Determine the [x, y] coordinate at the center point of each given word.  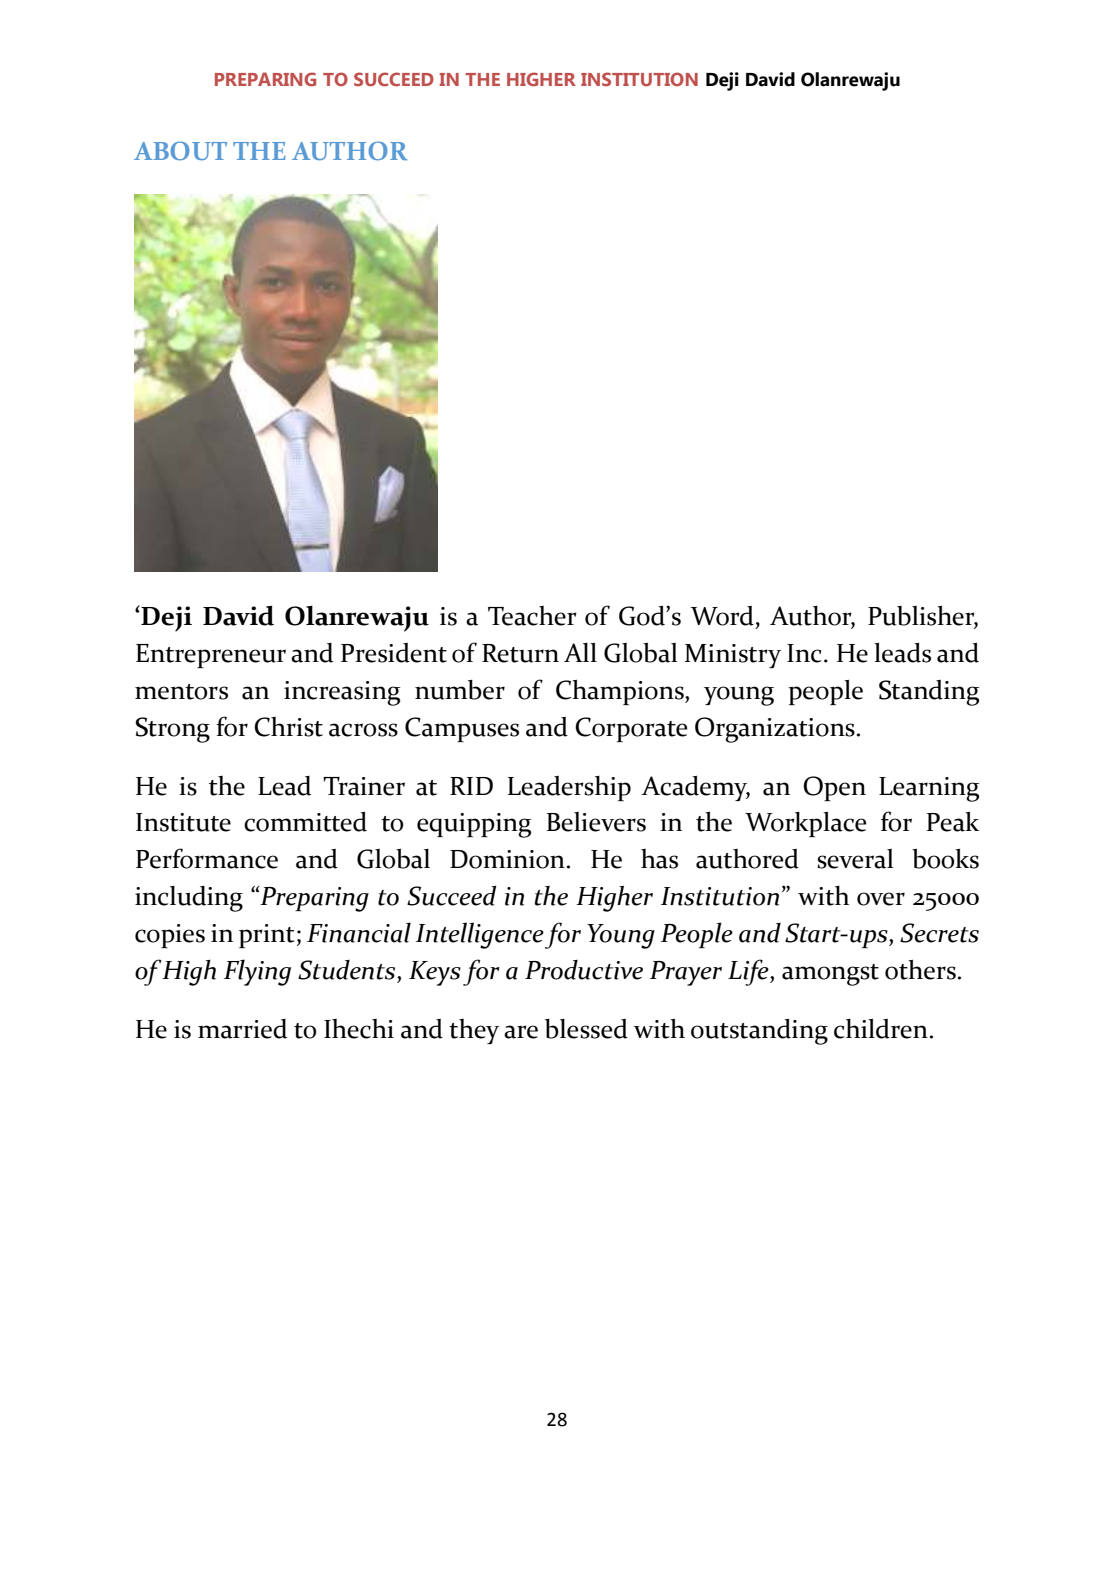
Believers [596, 822]
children [881, 1029]
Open [834, 788]
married [242, 1029]
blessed [586, 1029]
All [580, 652]
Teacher [532, 616]
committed [305, 822]
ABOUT [180, 150]
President [394, 653]
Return [520, 653]
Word [722, 616]
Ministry [733, 656]
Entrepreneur [211, 656]
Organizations [775, 730]
